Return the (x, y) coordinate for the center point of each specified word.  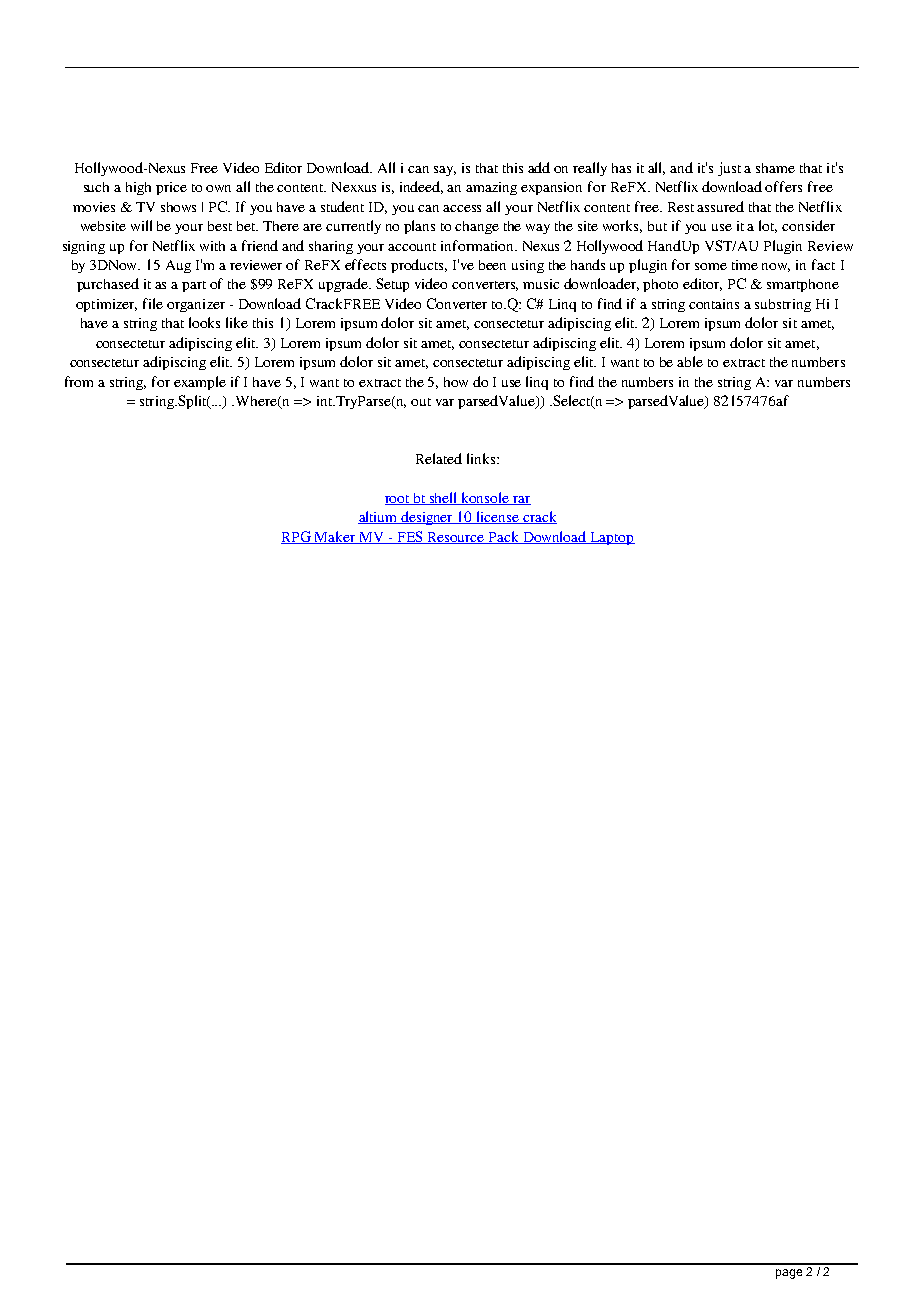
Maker (335, 537)
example (200, 383)
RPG (297, 537)
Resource (456, 538)
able (690, 361)
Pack (504, 537)
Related (439, 458)
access (462, 208)
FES (410, 537)
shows (178, 207)
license (497, 517)
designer (428, 518)
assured (720, 206)
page (789, 1274)
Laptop (611, 538)
